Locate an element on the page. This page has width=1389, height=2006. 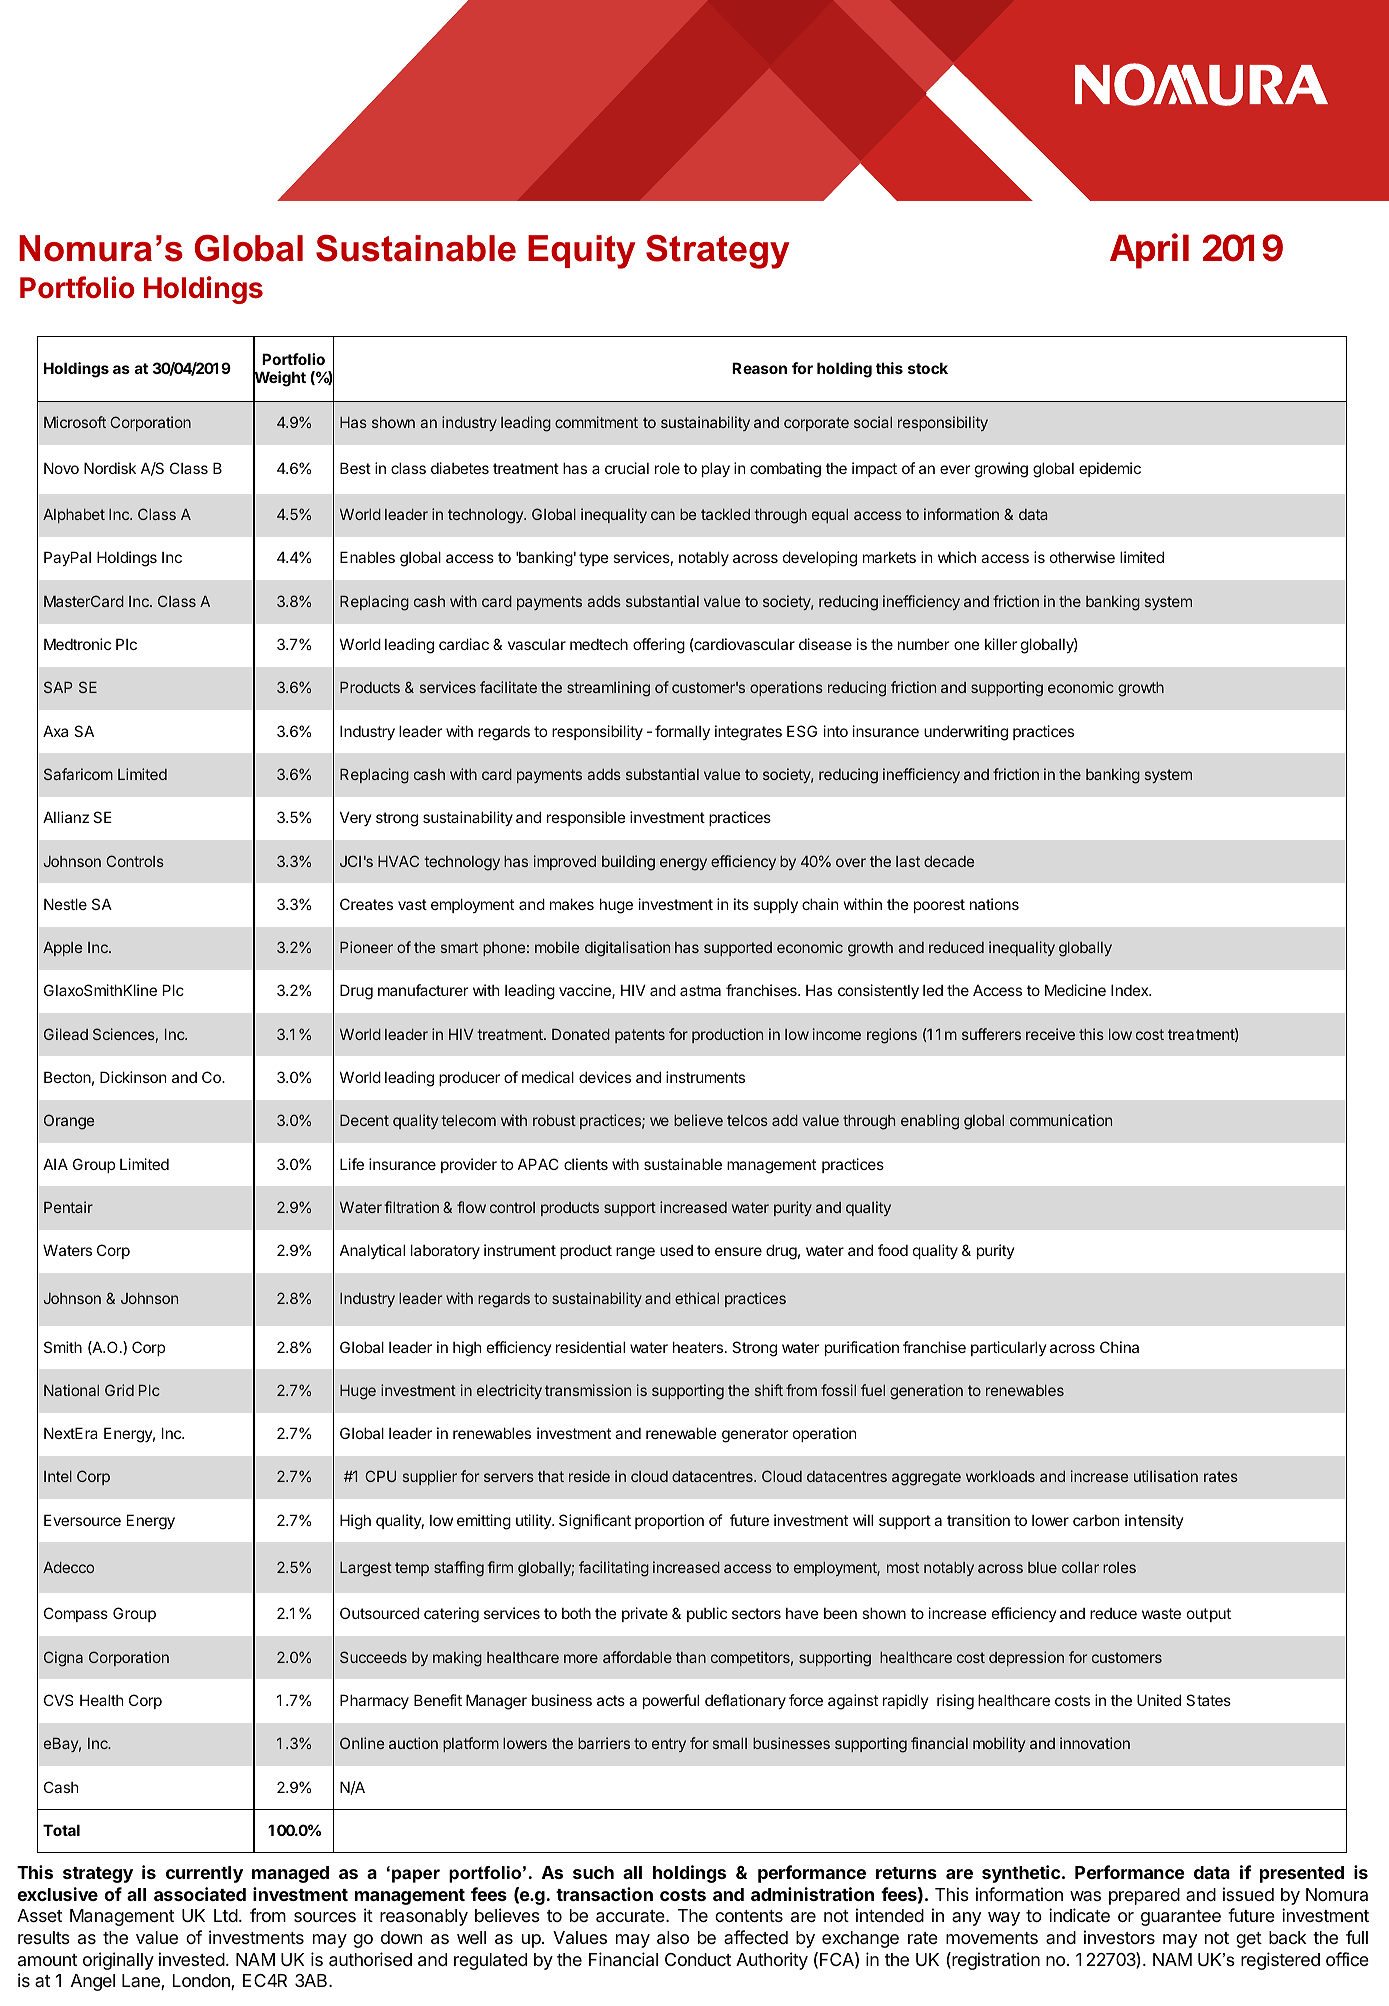
Cigna is located at coordinates (63, 1659).
